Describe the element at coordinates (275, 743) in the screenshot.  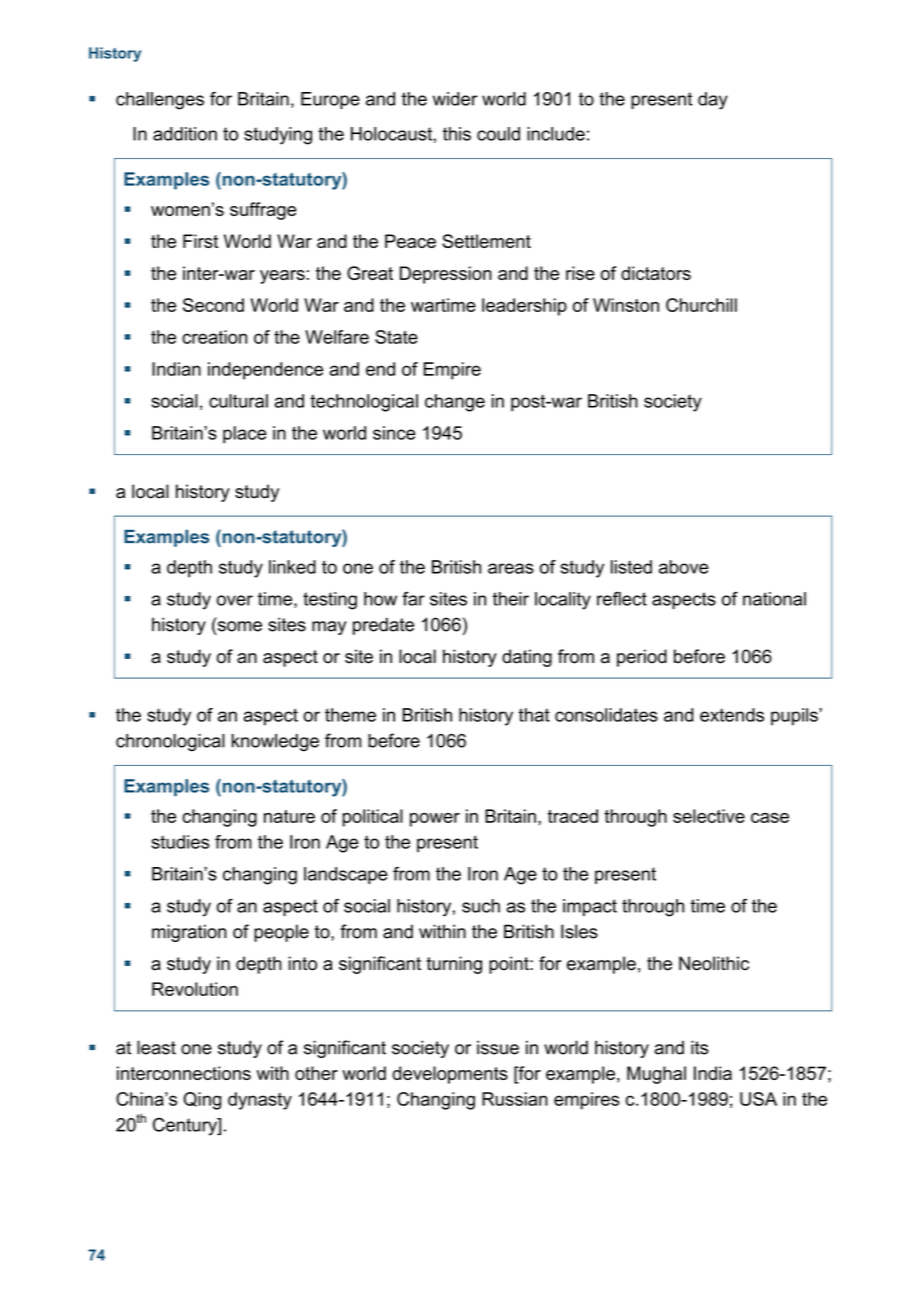
I see `knowledge` at that location.
